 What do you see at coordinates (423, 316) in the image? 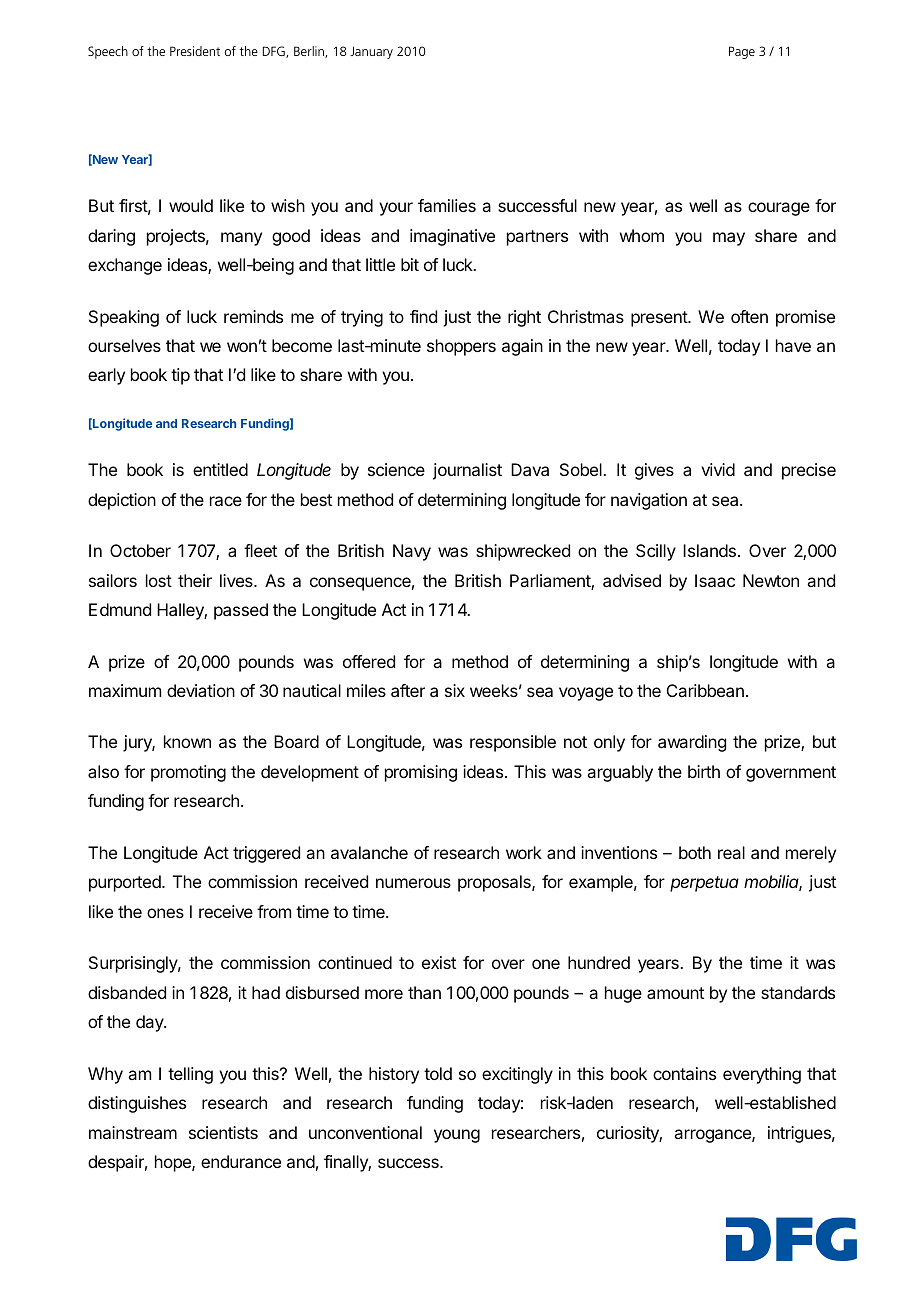
I see `find` at bounding box center [423, 316].
